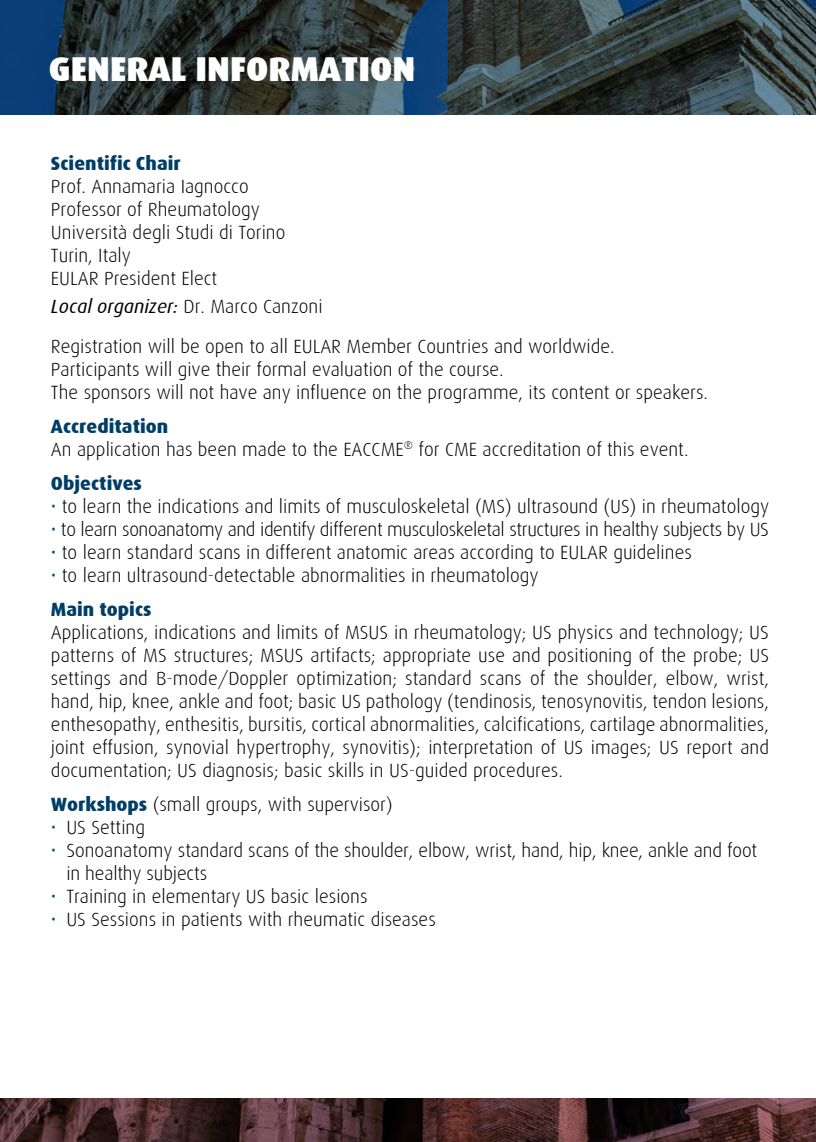 The image size is (816, 1142). Describe the element at coordinates (125, 610) in the image. I see `topics` at that location.
